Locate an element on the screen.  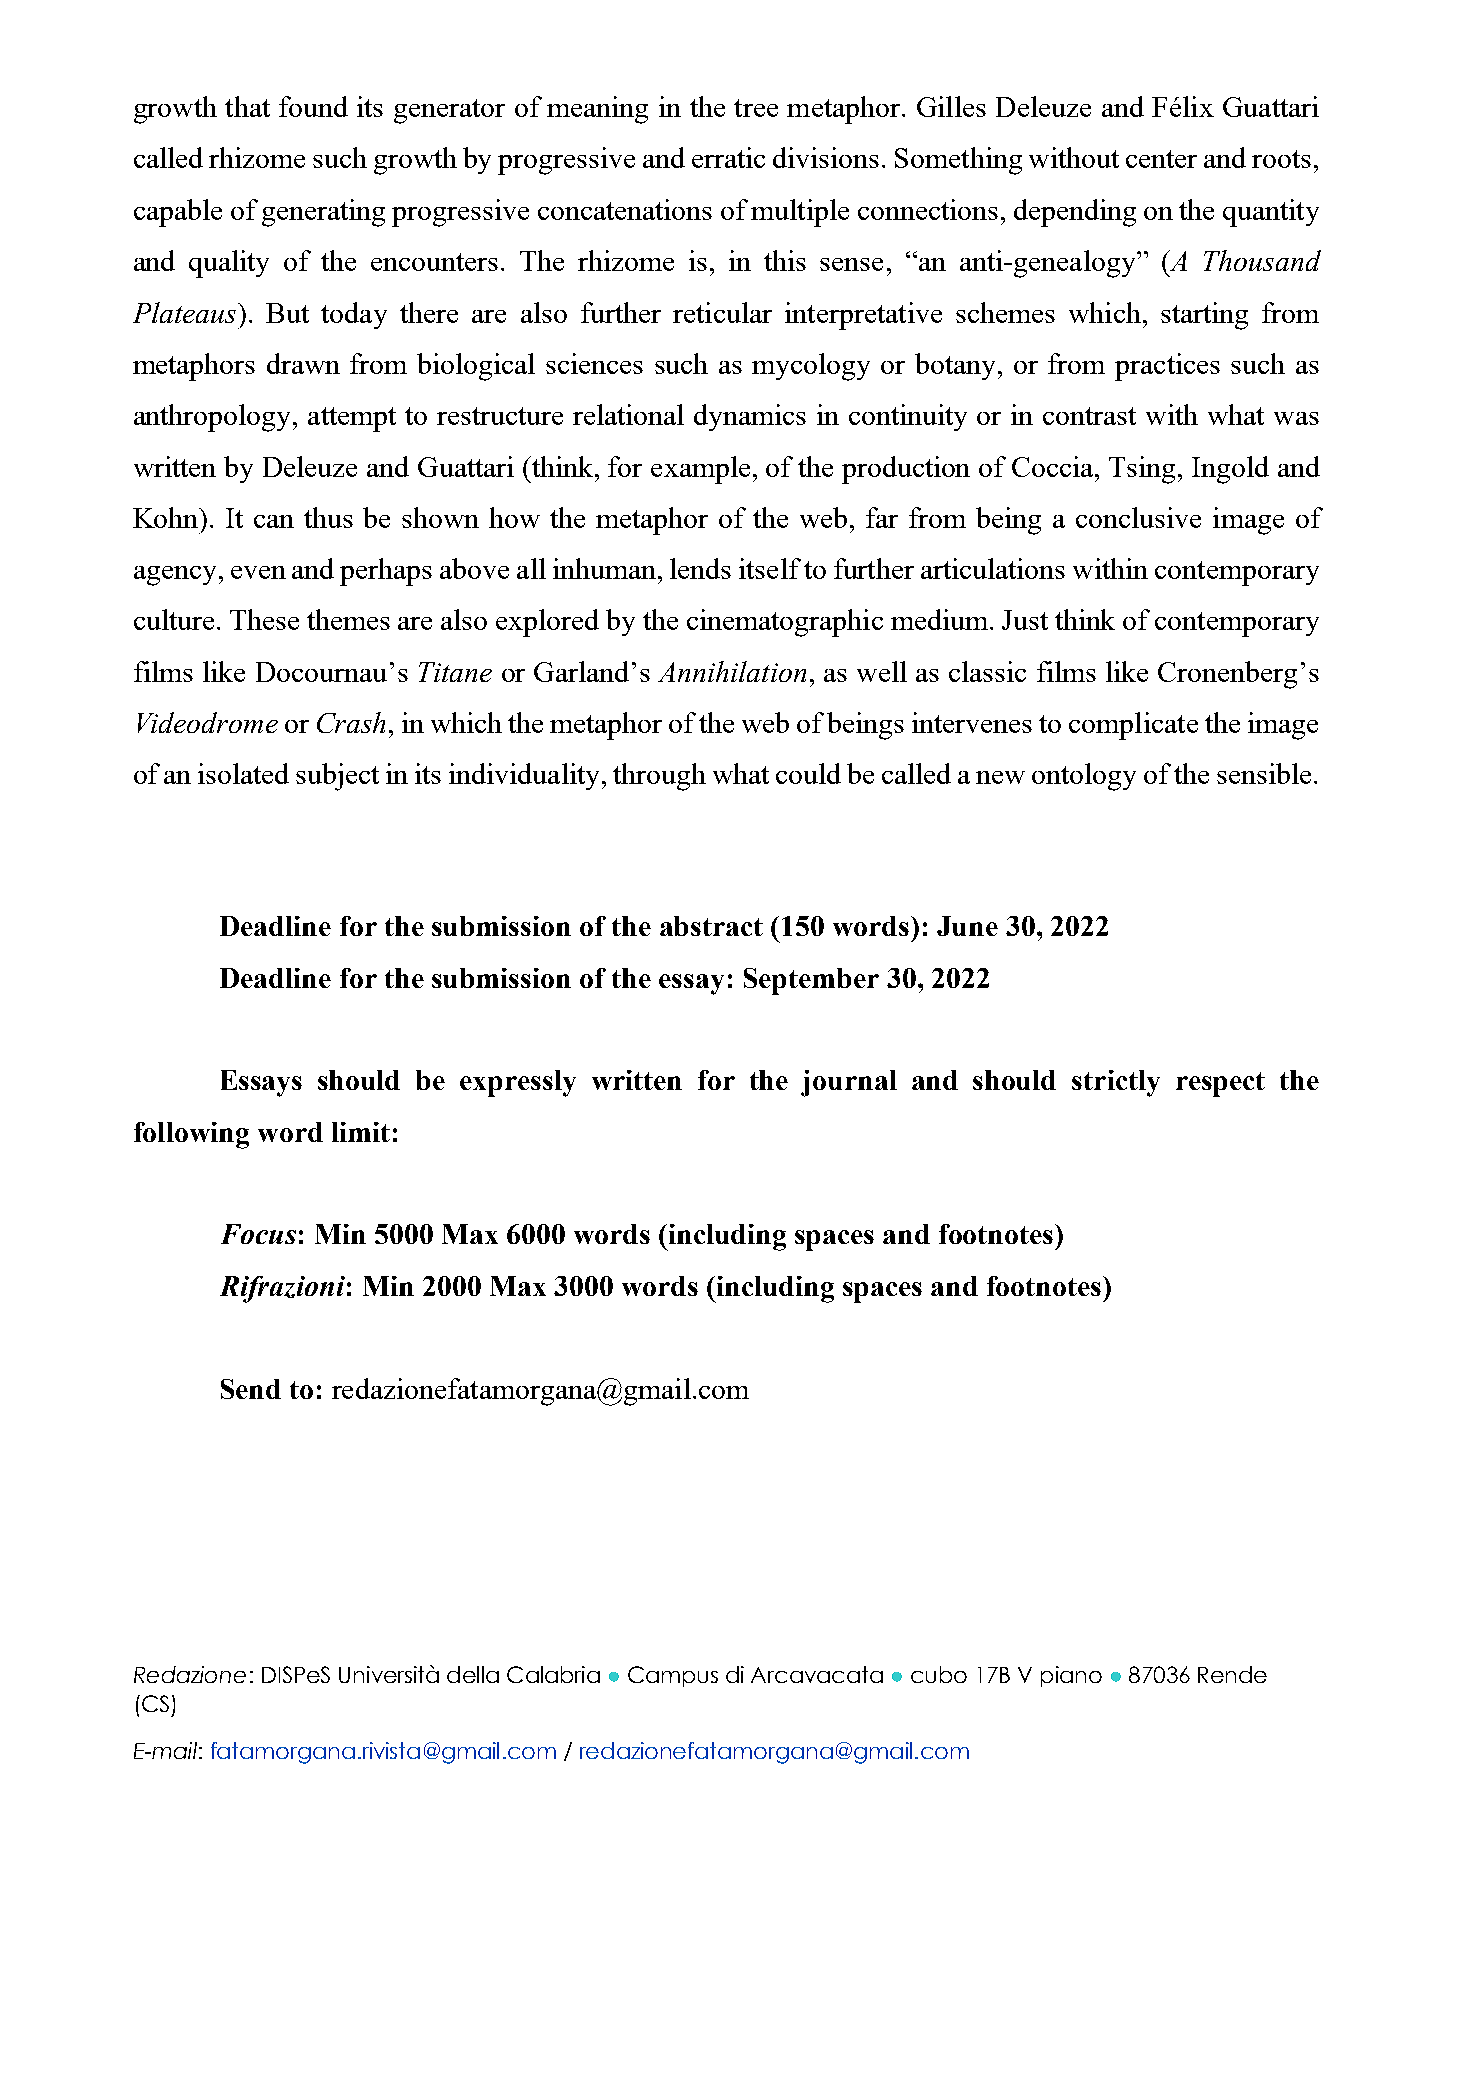
strictly is located at coordinates (1116, 1083).
